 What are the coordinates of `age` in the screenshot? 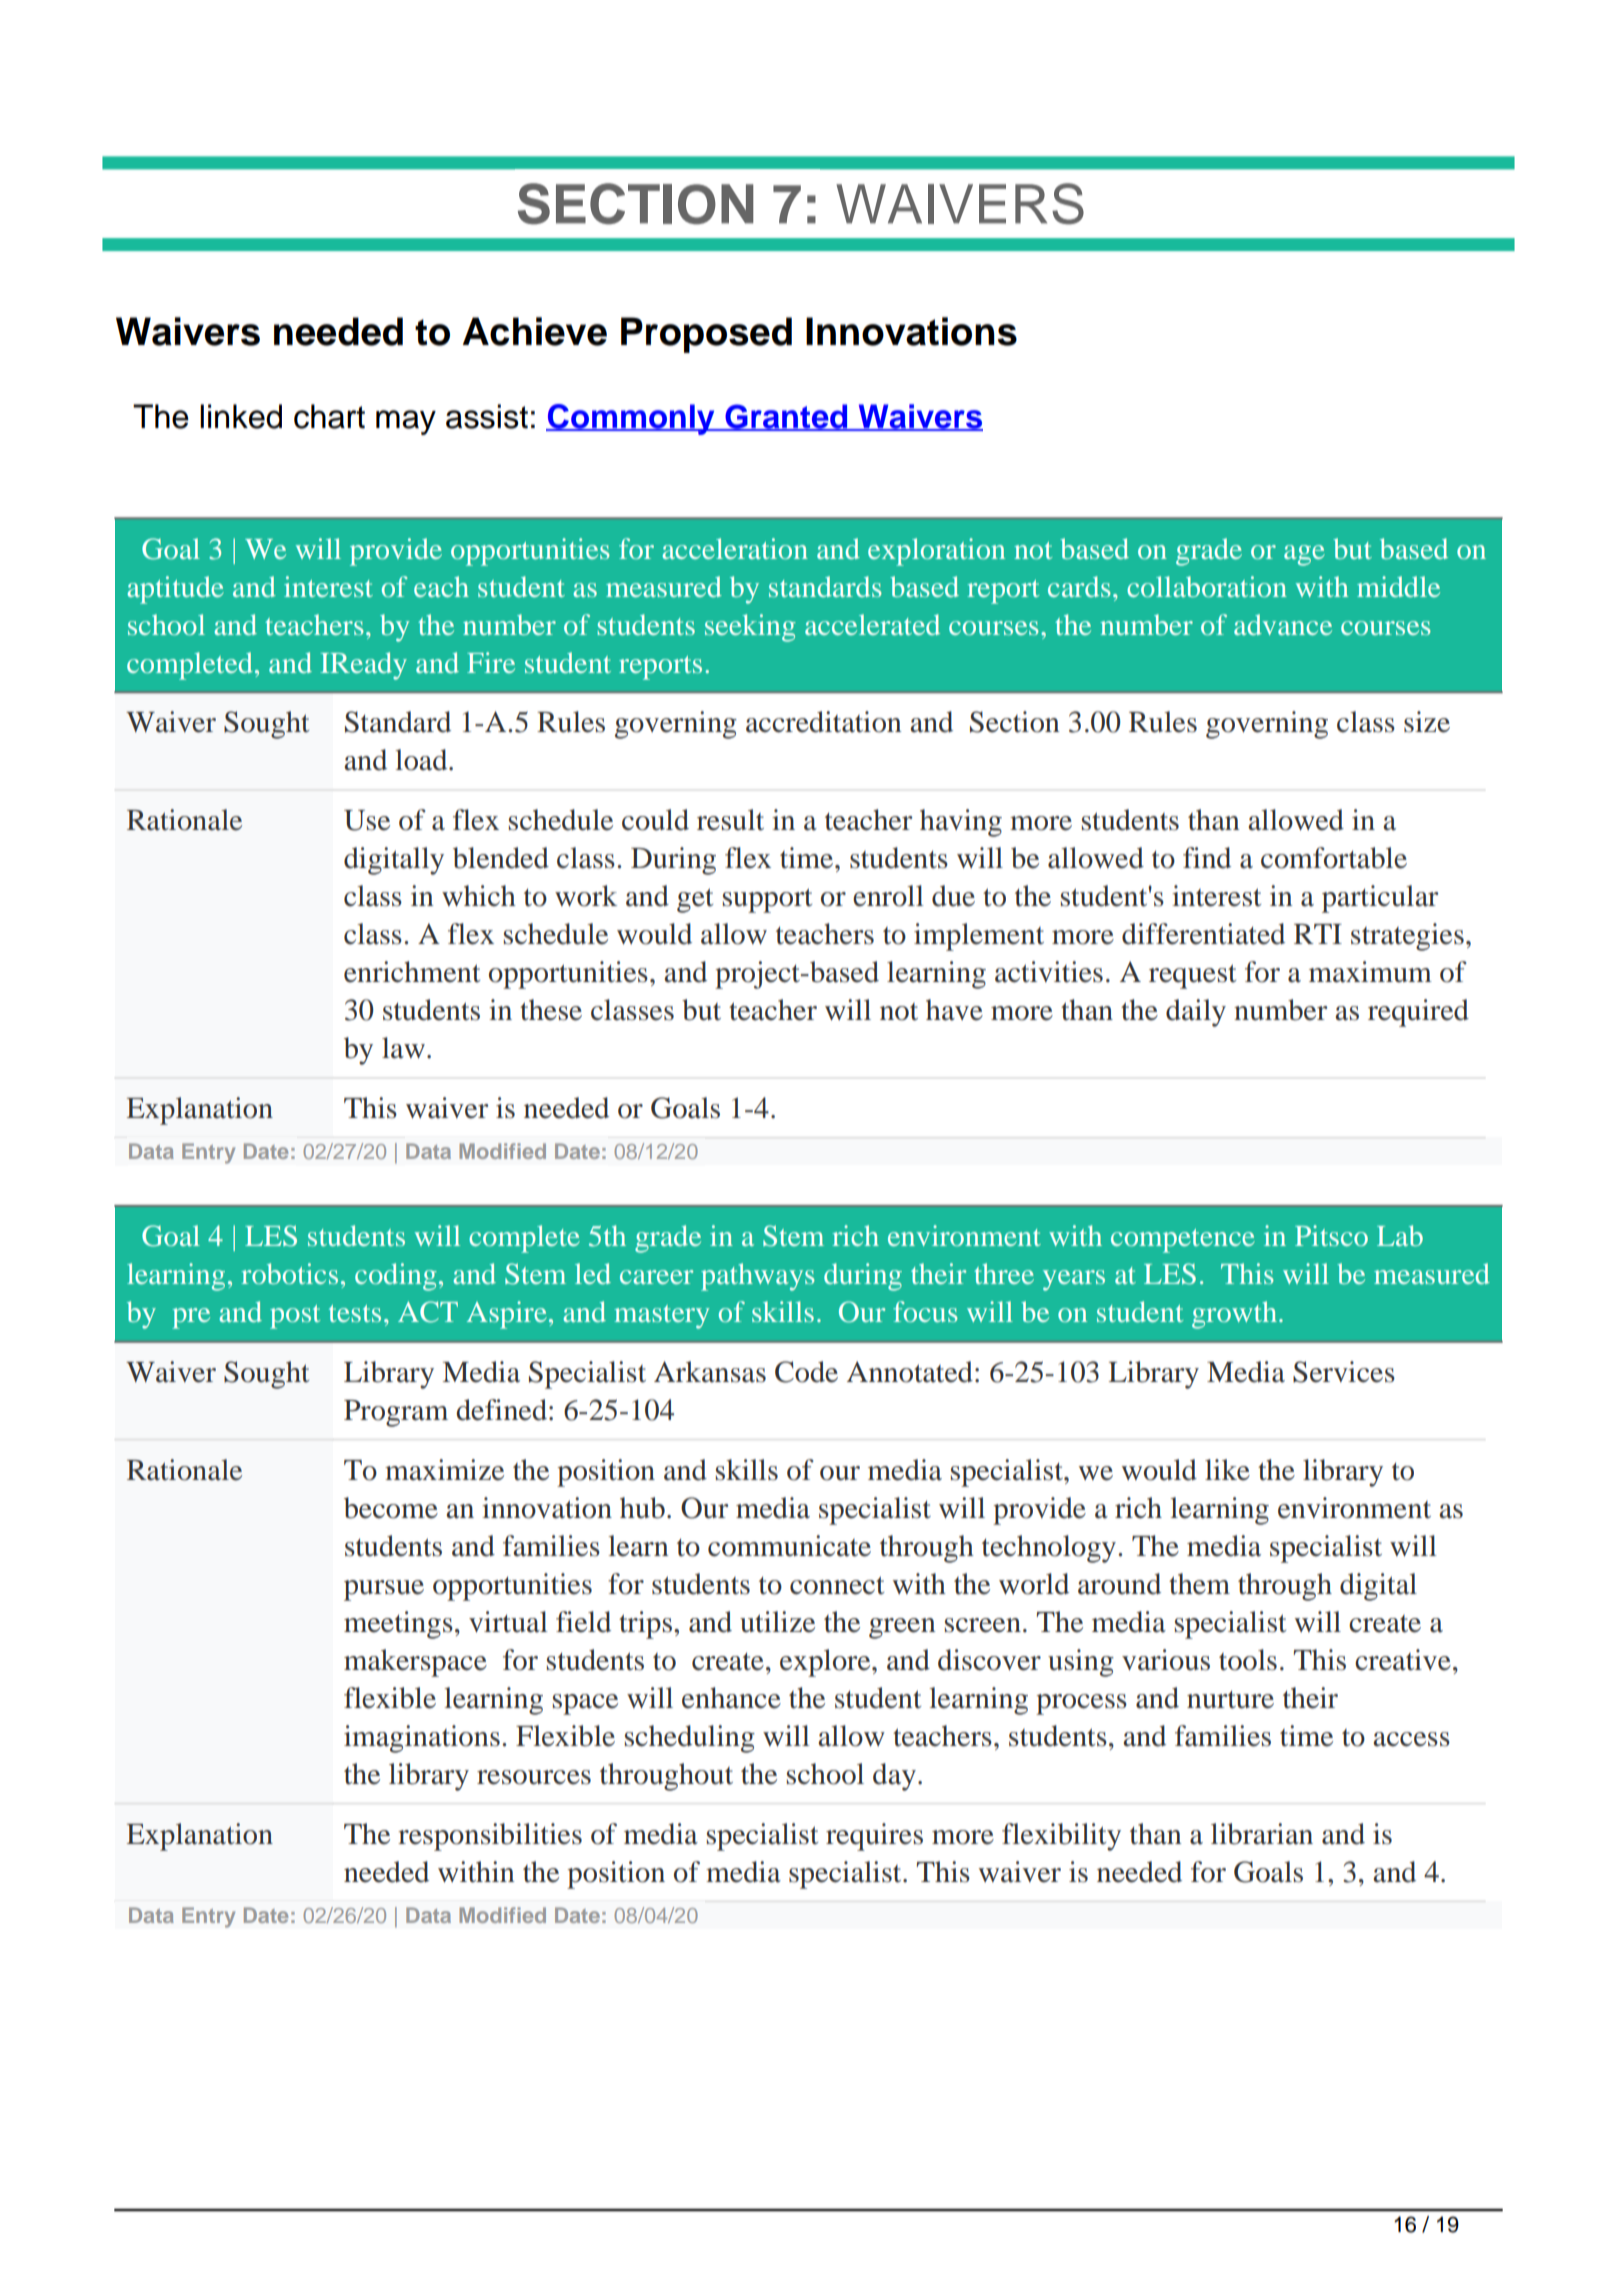 It's located at (1304, 555).
